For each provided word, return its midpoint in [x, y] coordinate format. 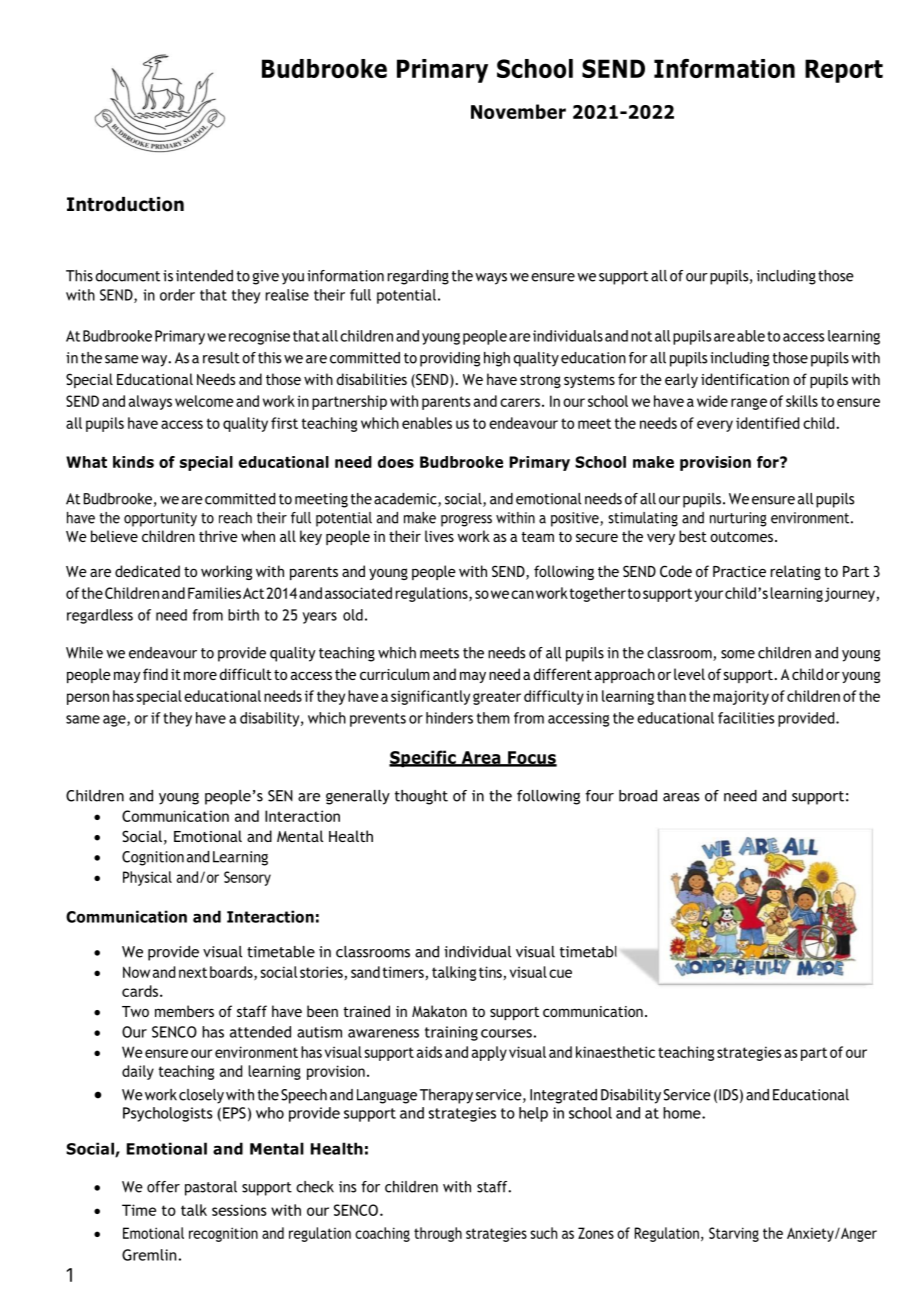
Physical [147, 878]
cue [560, 973]
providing [450, 359]
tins [490, 972]
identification [745, 379]
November [518, 111]
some [738, 654]
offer [163, 1187]
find [155, 674]
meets [439, 653]
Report [844, 71]
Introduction [125, 204]
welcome [204, 401]
